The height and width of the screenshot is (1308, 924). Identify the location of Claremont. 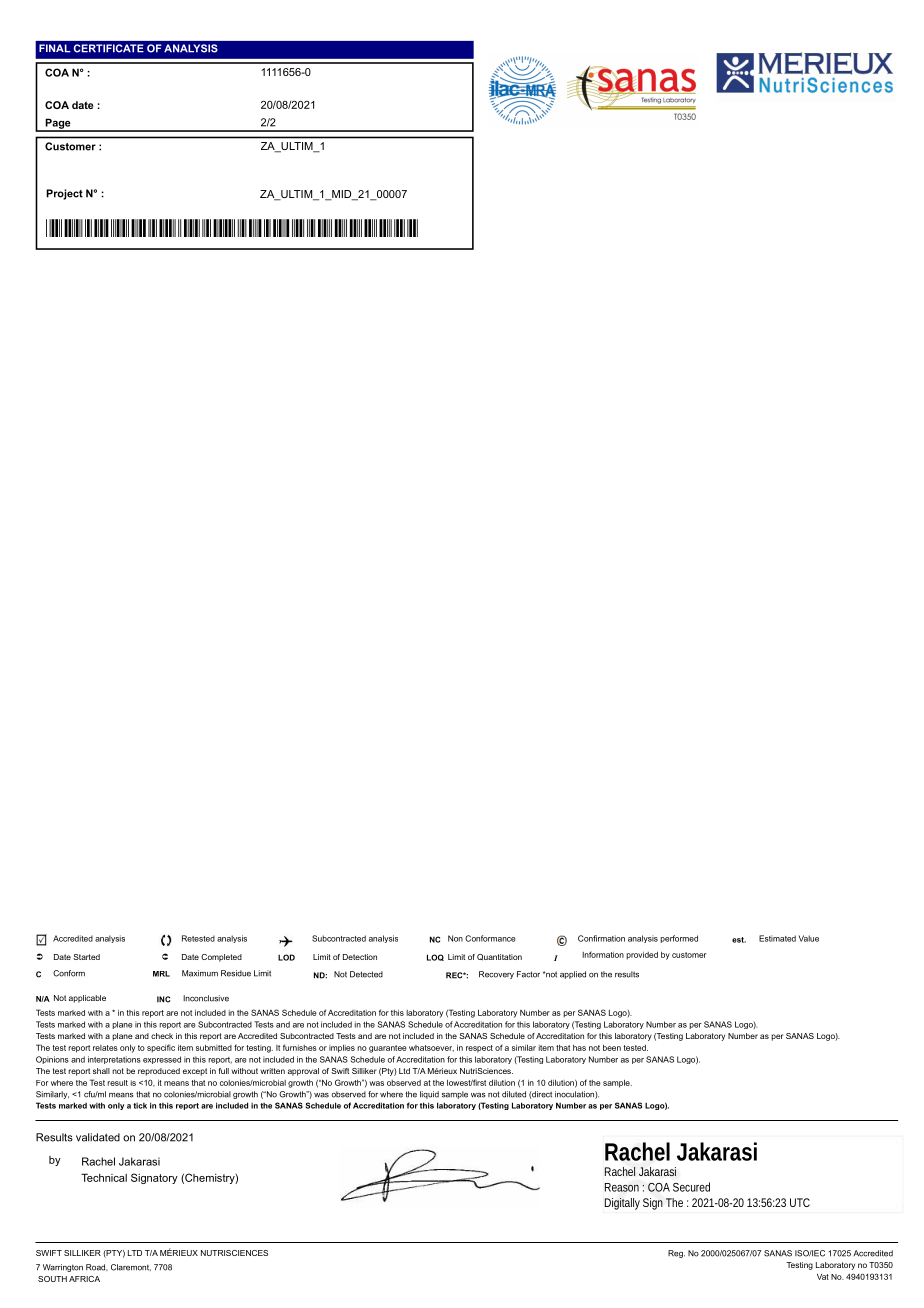
(131, 1267).
